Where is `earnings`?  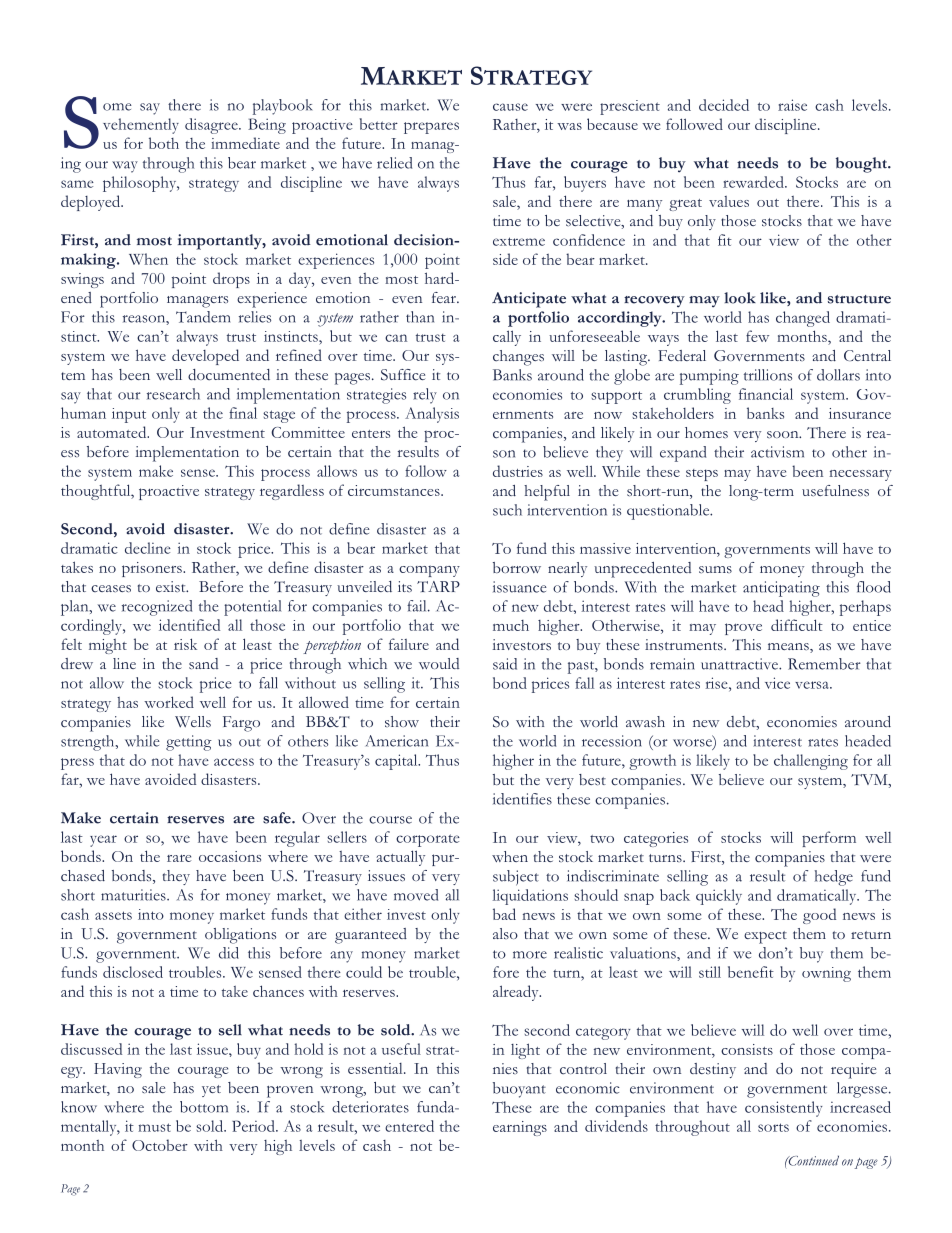 earnings is located at coordinates (520, 1128).
